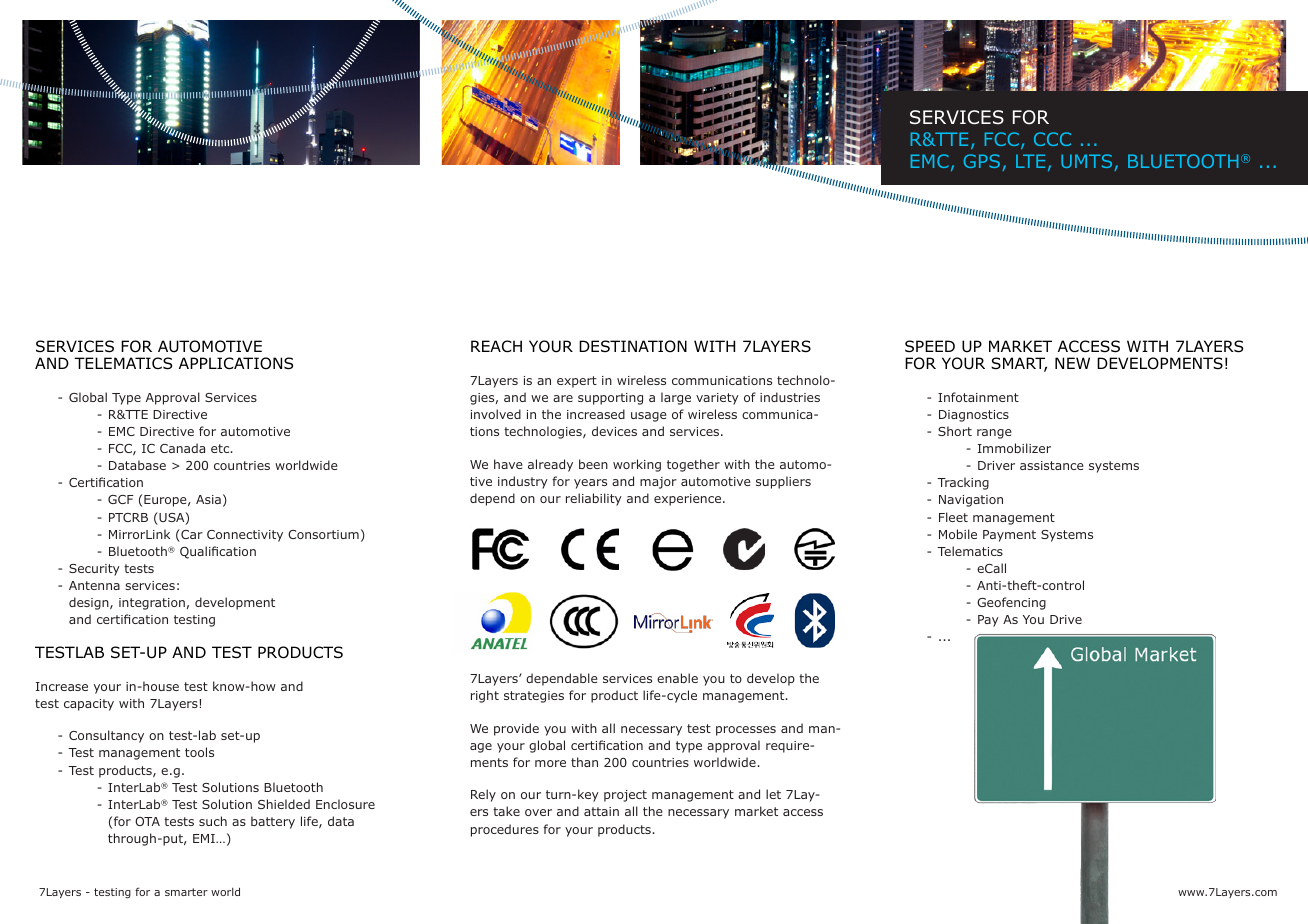 The width and height of the screenshot is (1308, 924). What do you see at coordinates (677, 678) in the screenshot?
I see `enable` at bounding box center [677, 678].
